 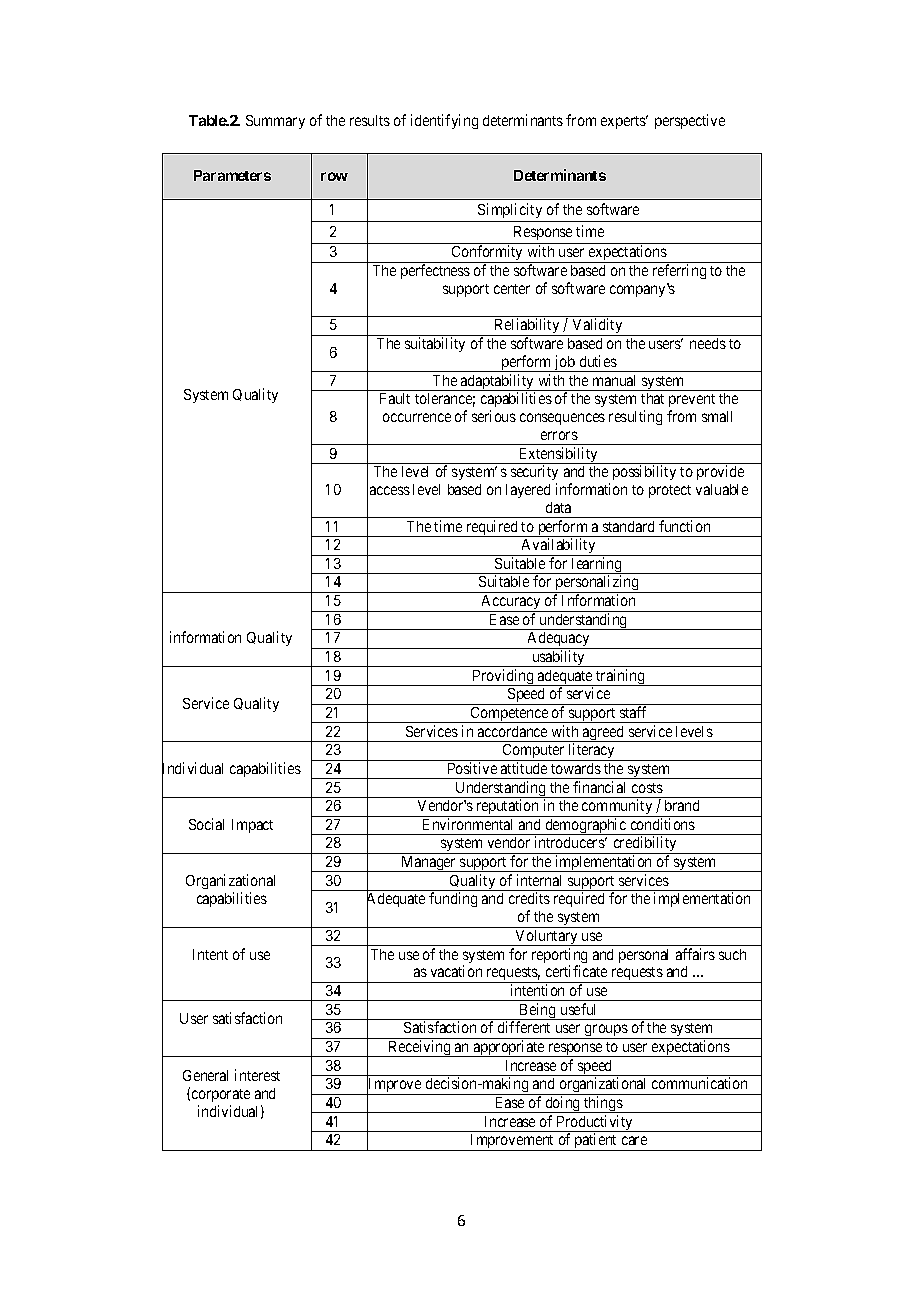 I want to click on Impact, so click(x=252, y=826).
